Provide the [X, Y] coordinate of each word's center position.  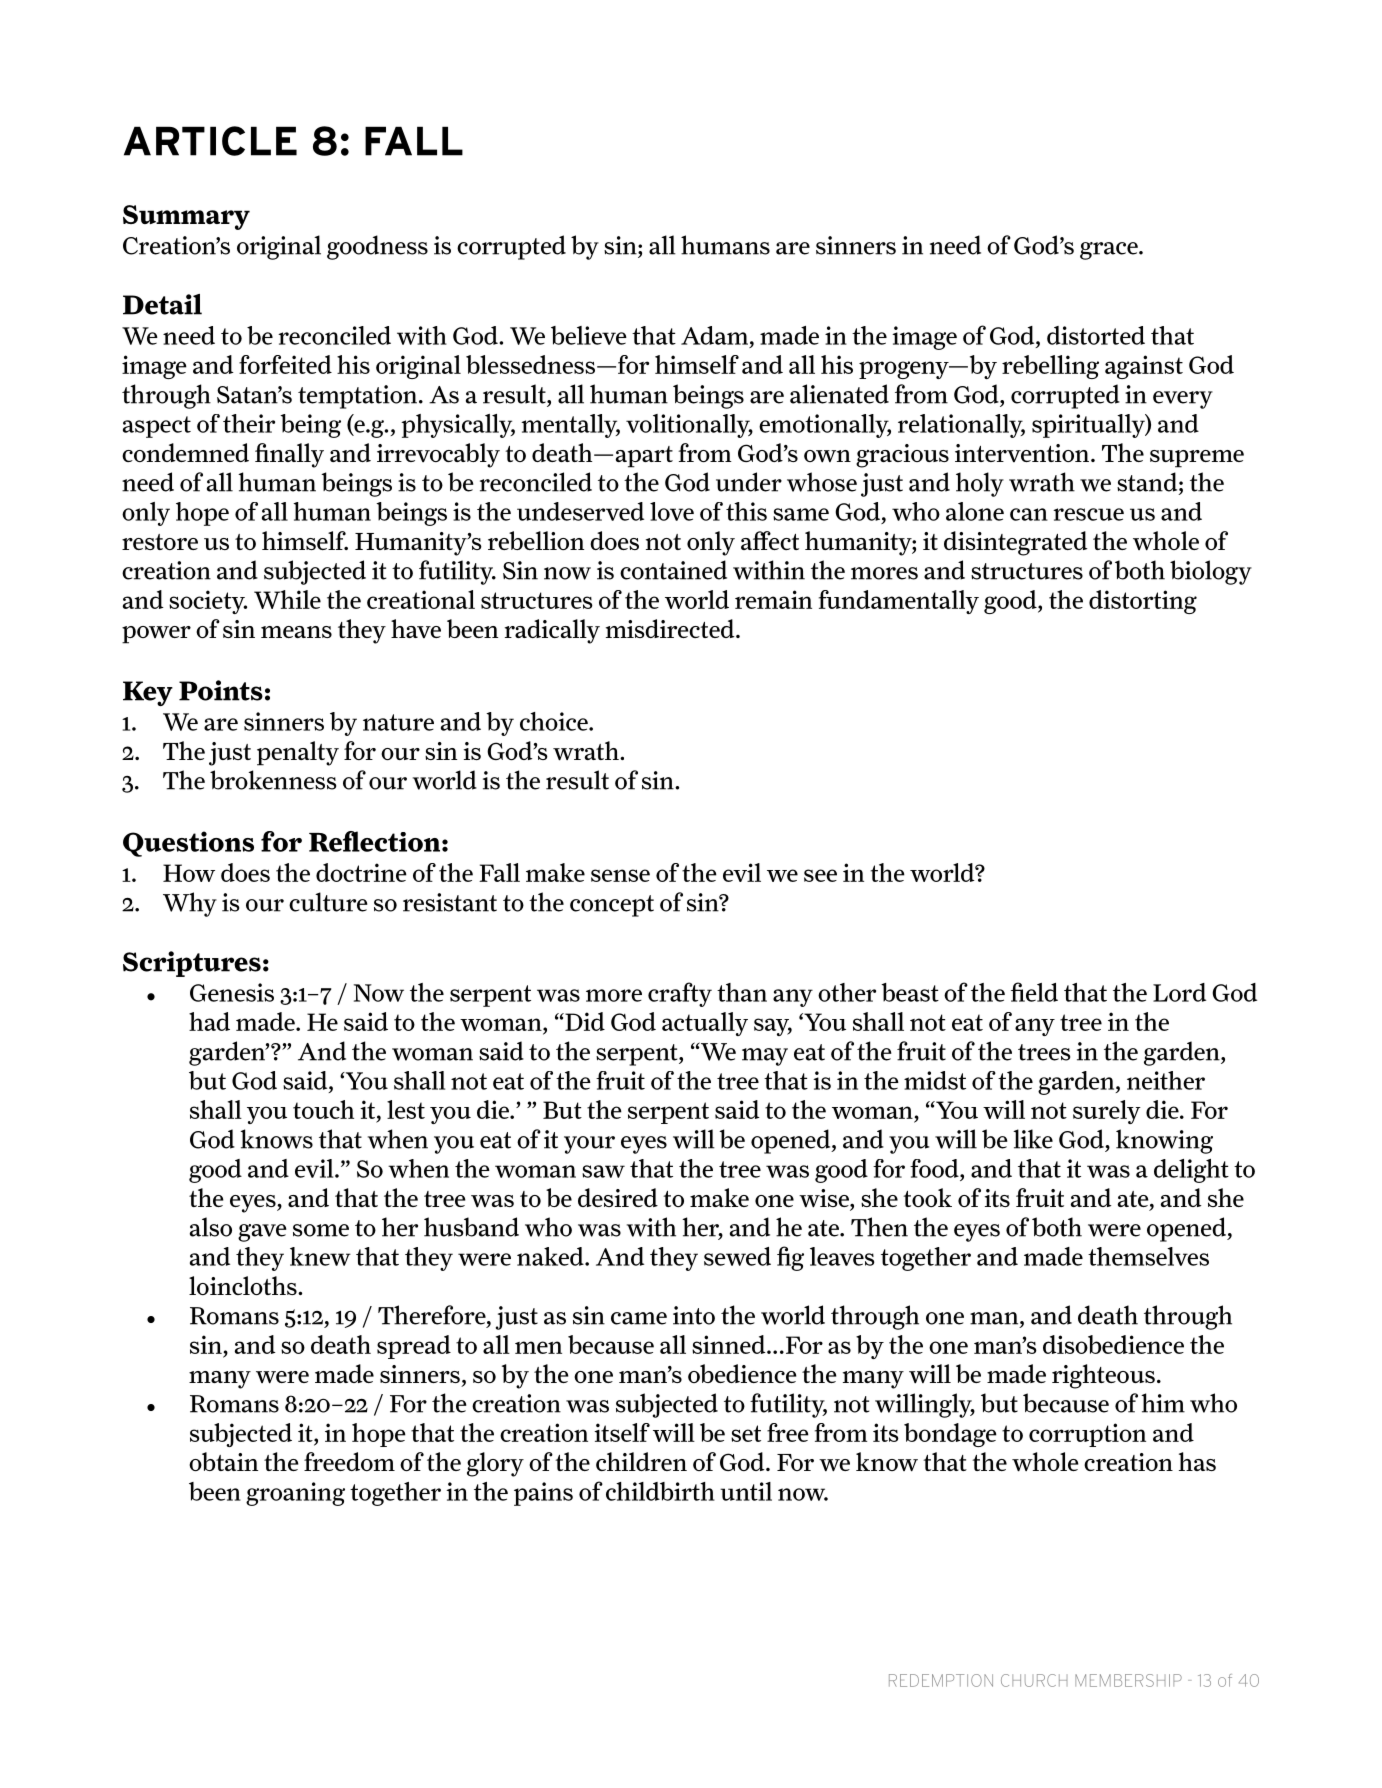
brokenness [273, 780]
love [672, 511]
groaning [295, 1494]
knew [320, 1256]
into [694, 1315]
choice [555, 721]
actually [705, 1024]
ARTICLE [210, 141]
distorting [1143, 602]
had [209, 1021]
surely [1107, 1112]
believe [589, 335]
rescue [1088, 514]
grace [1110, 251]
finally [289, 455]
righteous [1103, 1376]
